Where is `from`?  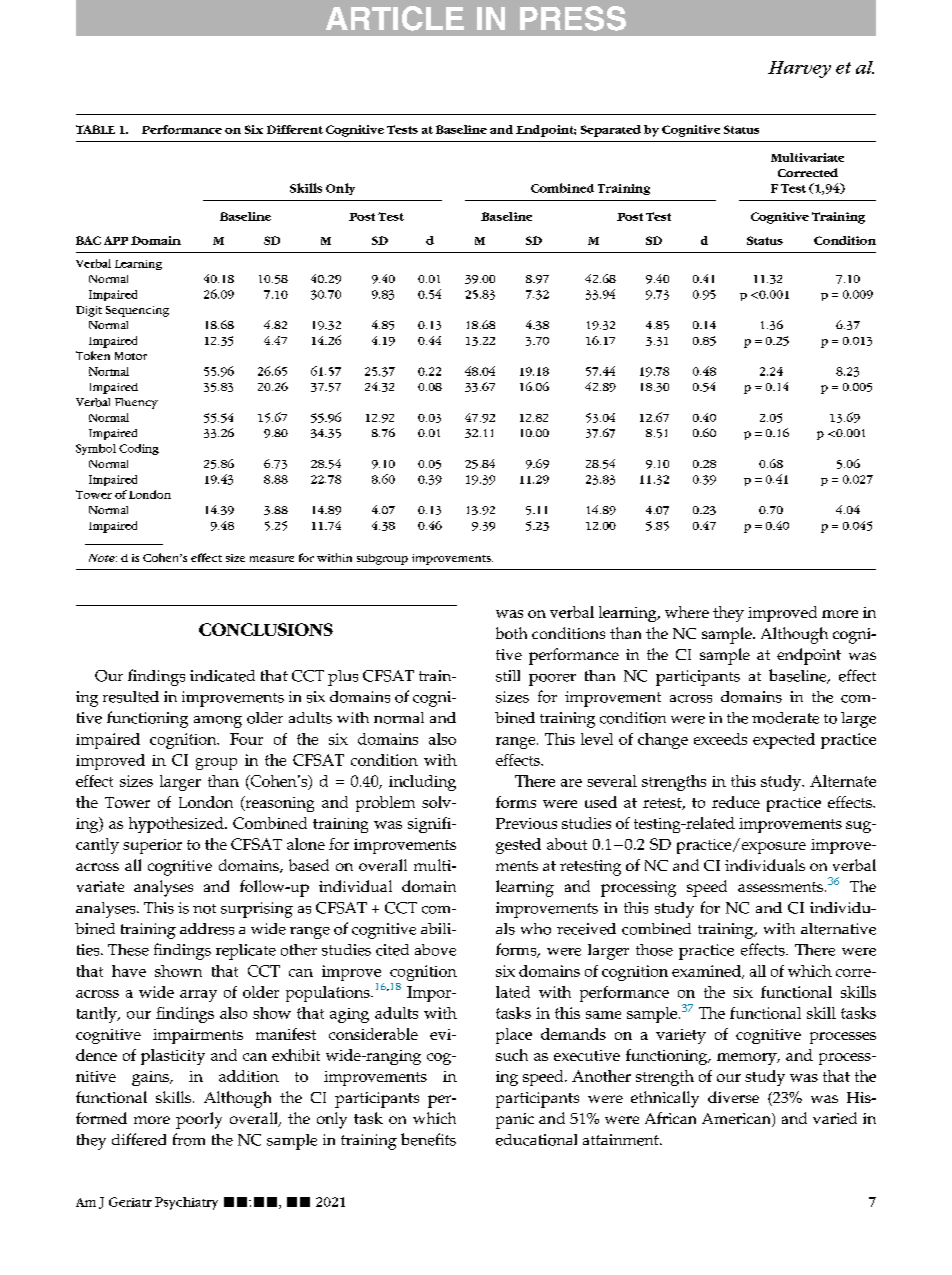
from is located at coordinates (189, 1139).
